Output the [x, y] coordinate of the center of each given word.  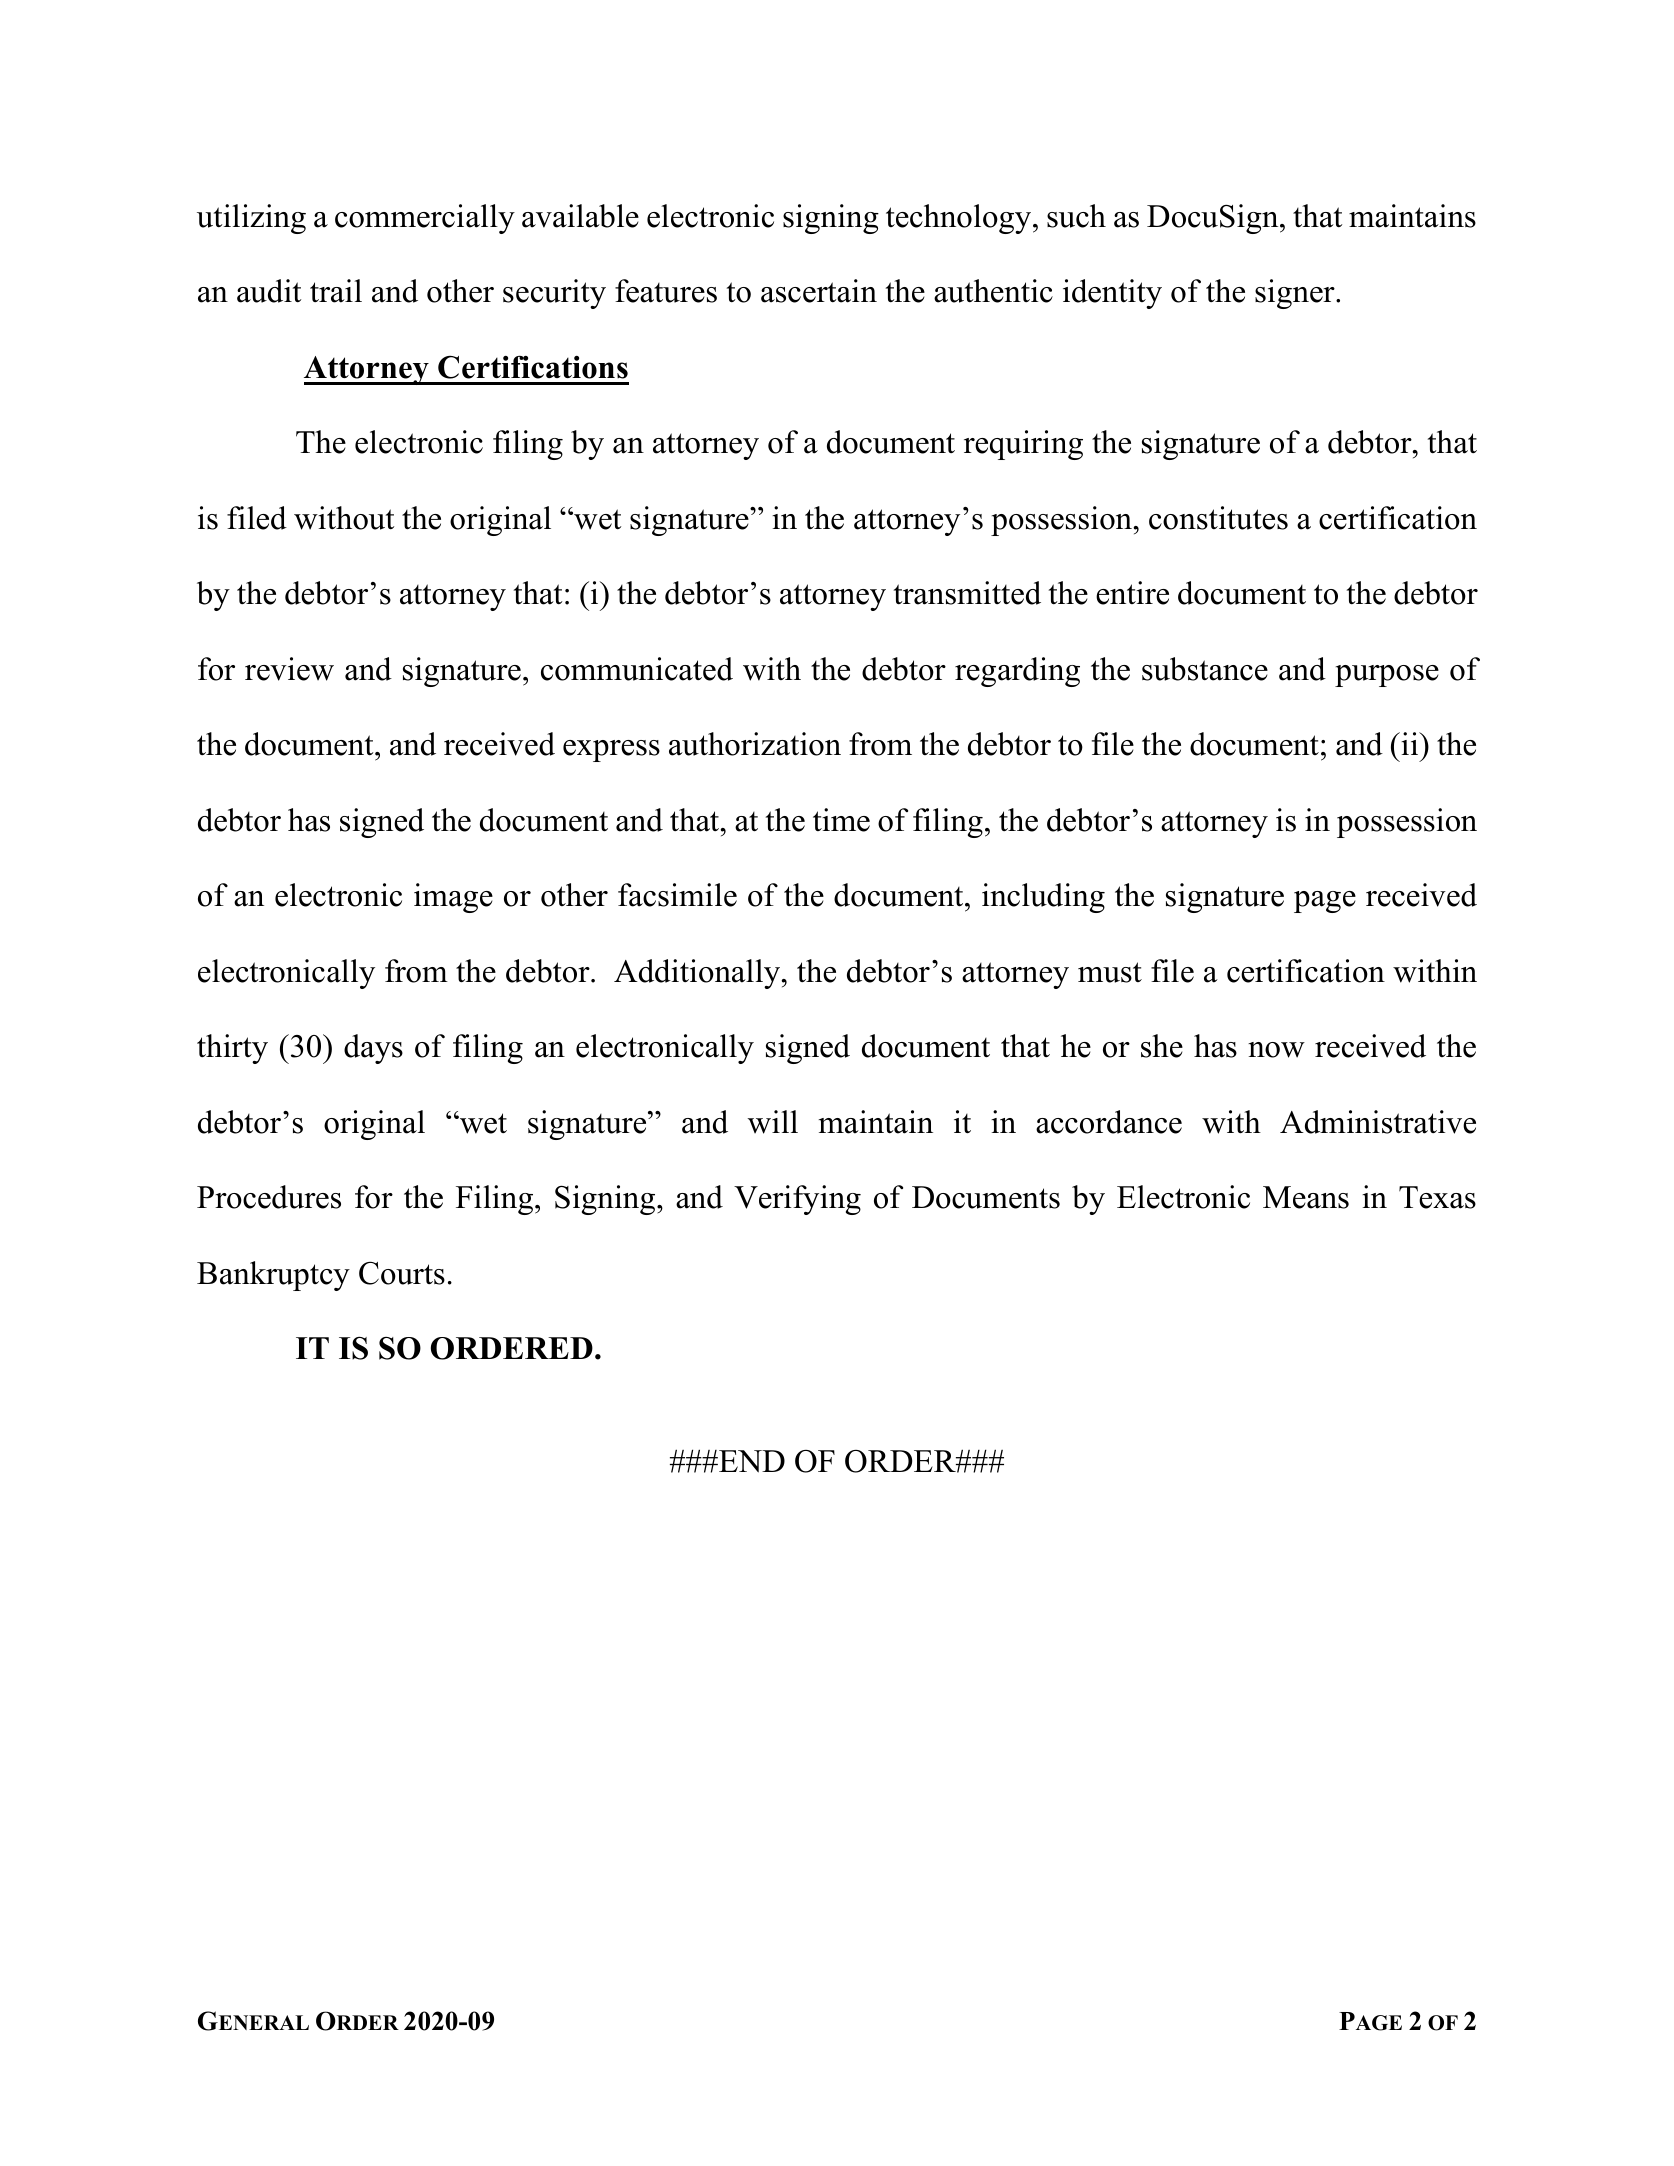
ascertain [819, 291]
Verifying [797, 1200]
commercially [425, 219]
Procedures [269, 1197]
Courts [402, 1273]
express [611, 751]
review [289, 669]
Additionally [698, 974]
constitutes [1218, 518]
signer [1296, 294]
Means [1306, 1197]
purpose [1387, 676]
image [453, 898]
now [1276, 1050]
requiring [1023, 445]
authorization [755, 744]
